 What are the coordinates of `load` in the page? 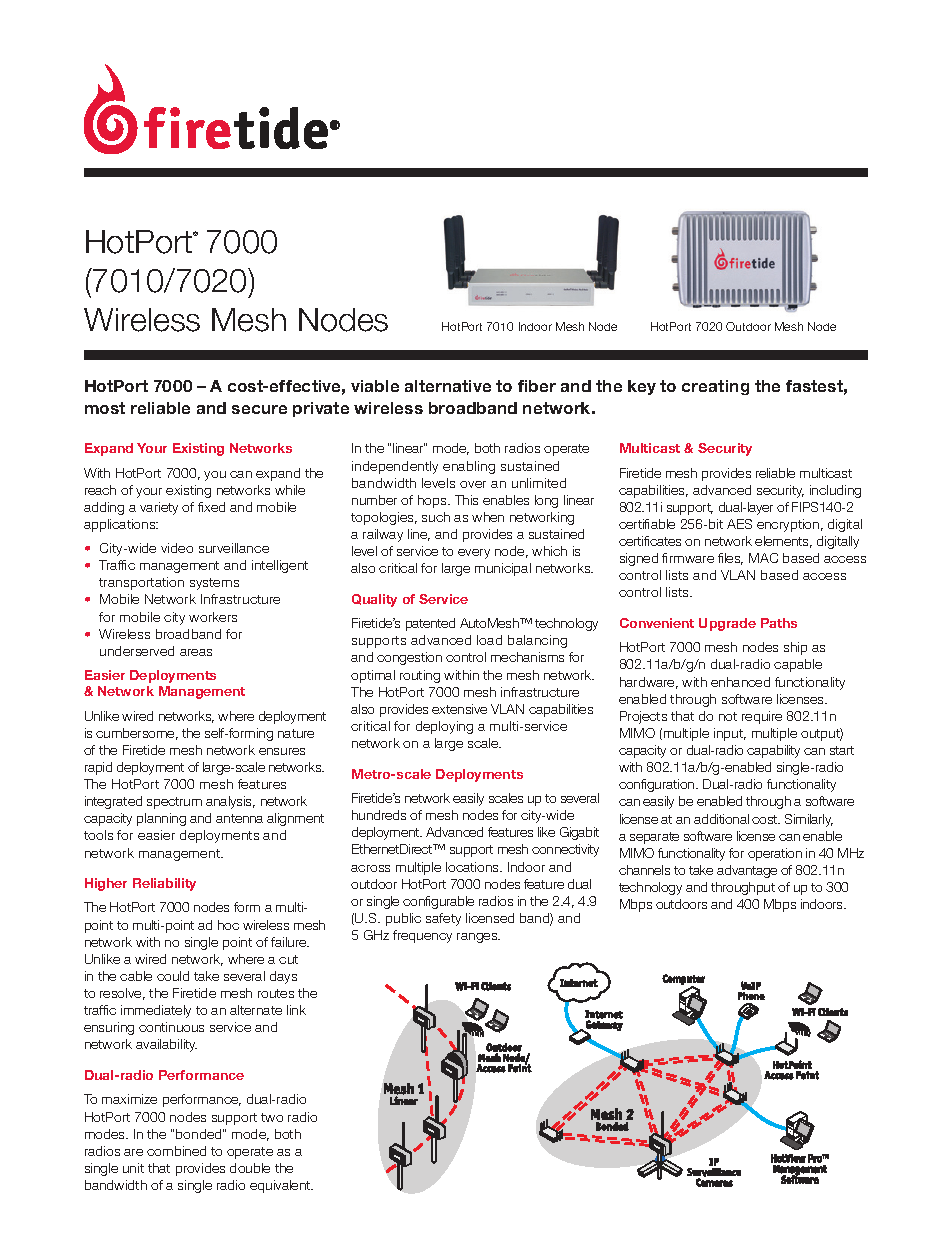 It's located at (489, 640).
